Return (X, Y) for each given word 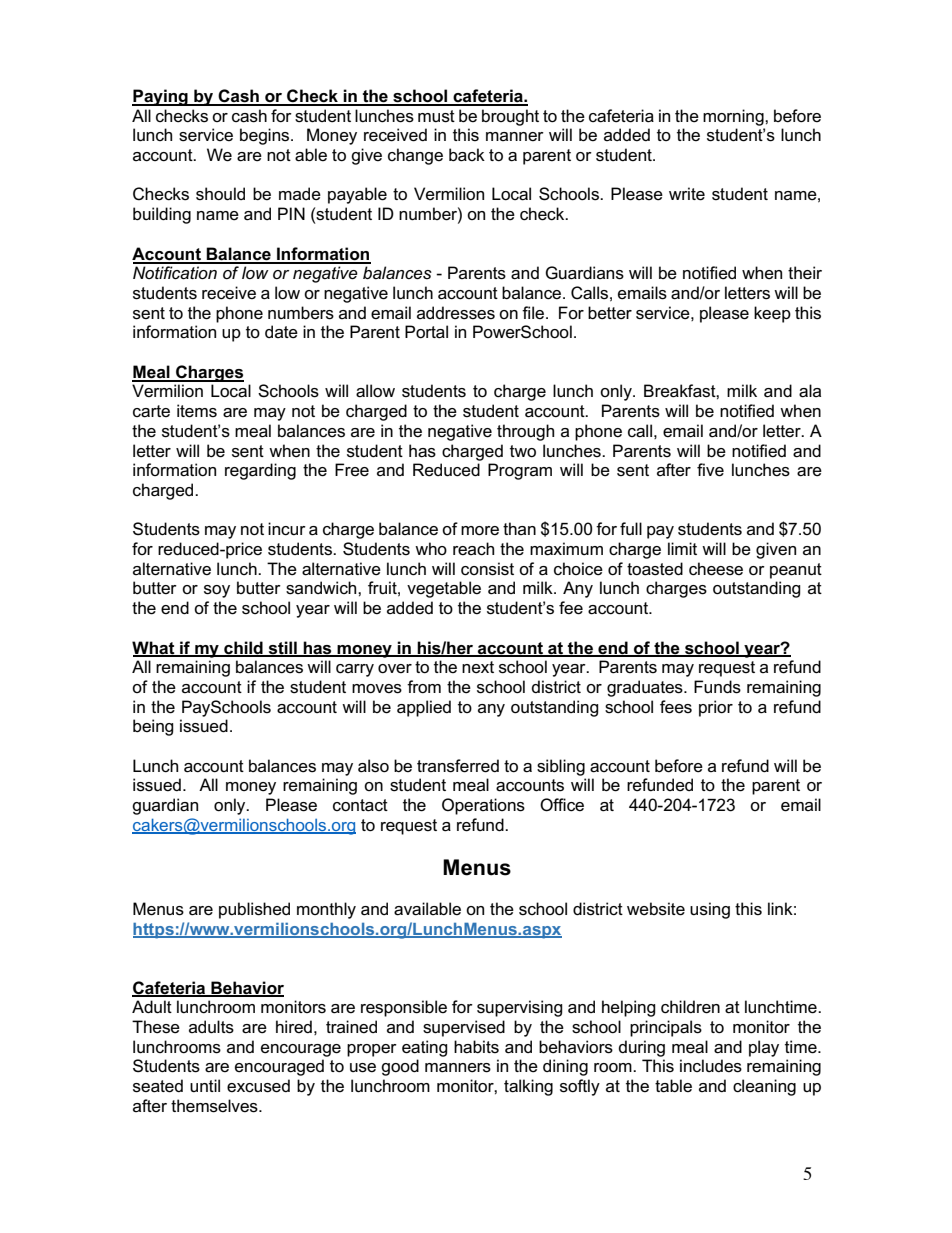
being (153, 727)
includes (711, 1066)
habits (476, 1047)
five (710, 470)
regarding (260, 471)
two (523, 451)
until (205, 1085)
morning (734, 117)
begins (266, 136)
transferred (458, 766)
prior (716, 708)
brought (510, 117)
